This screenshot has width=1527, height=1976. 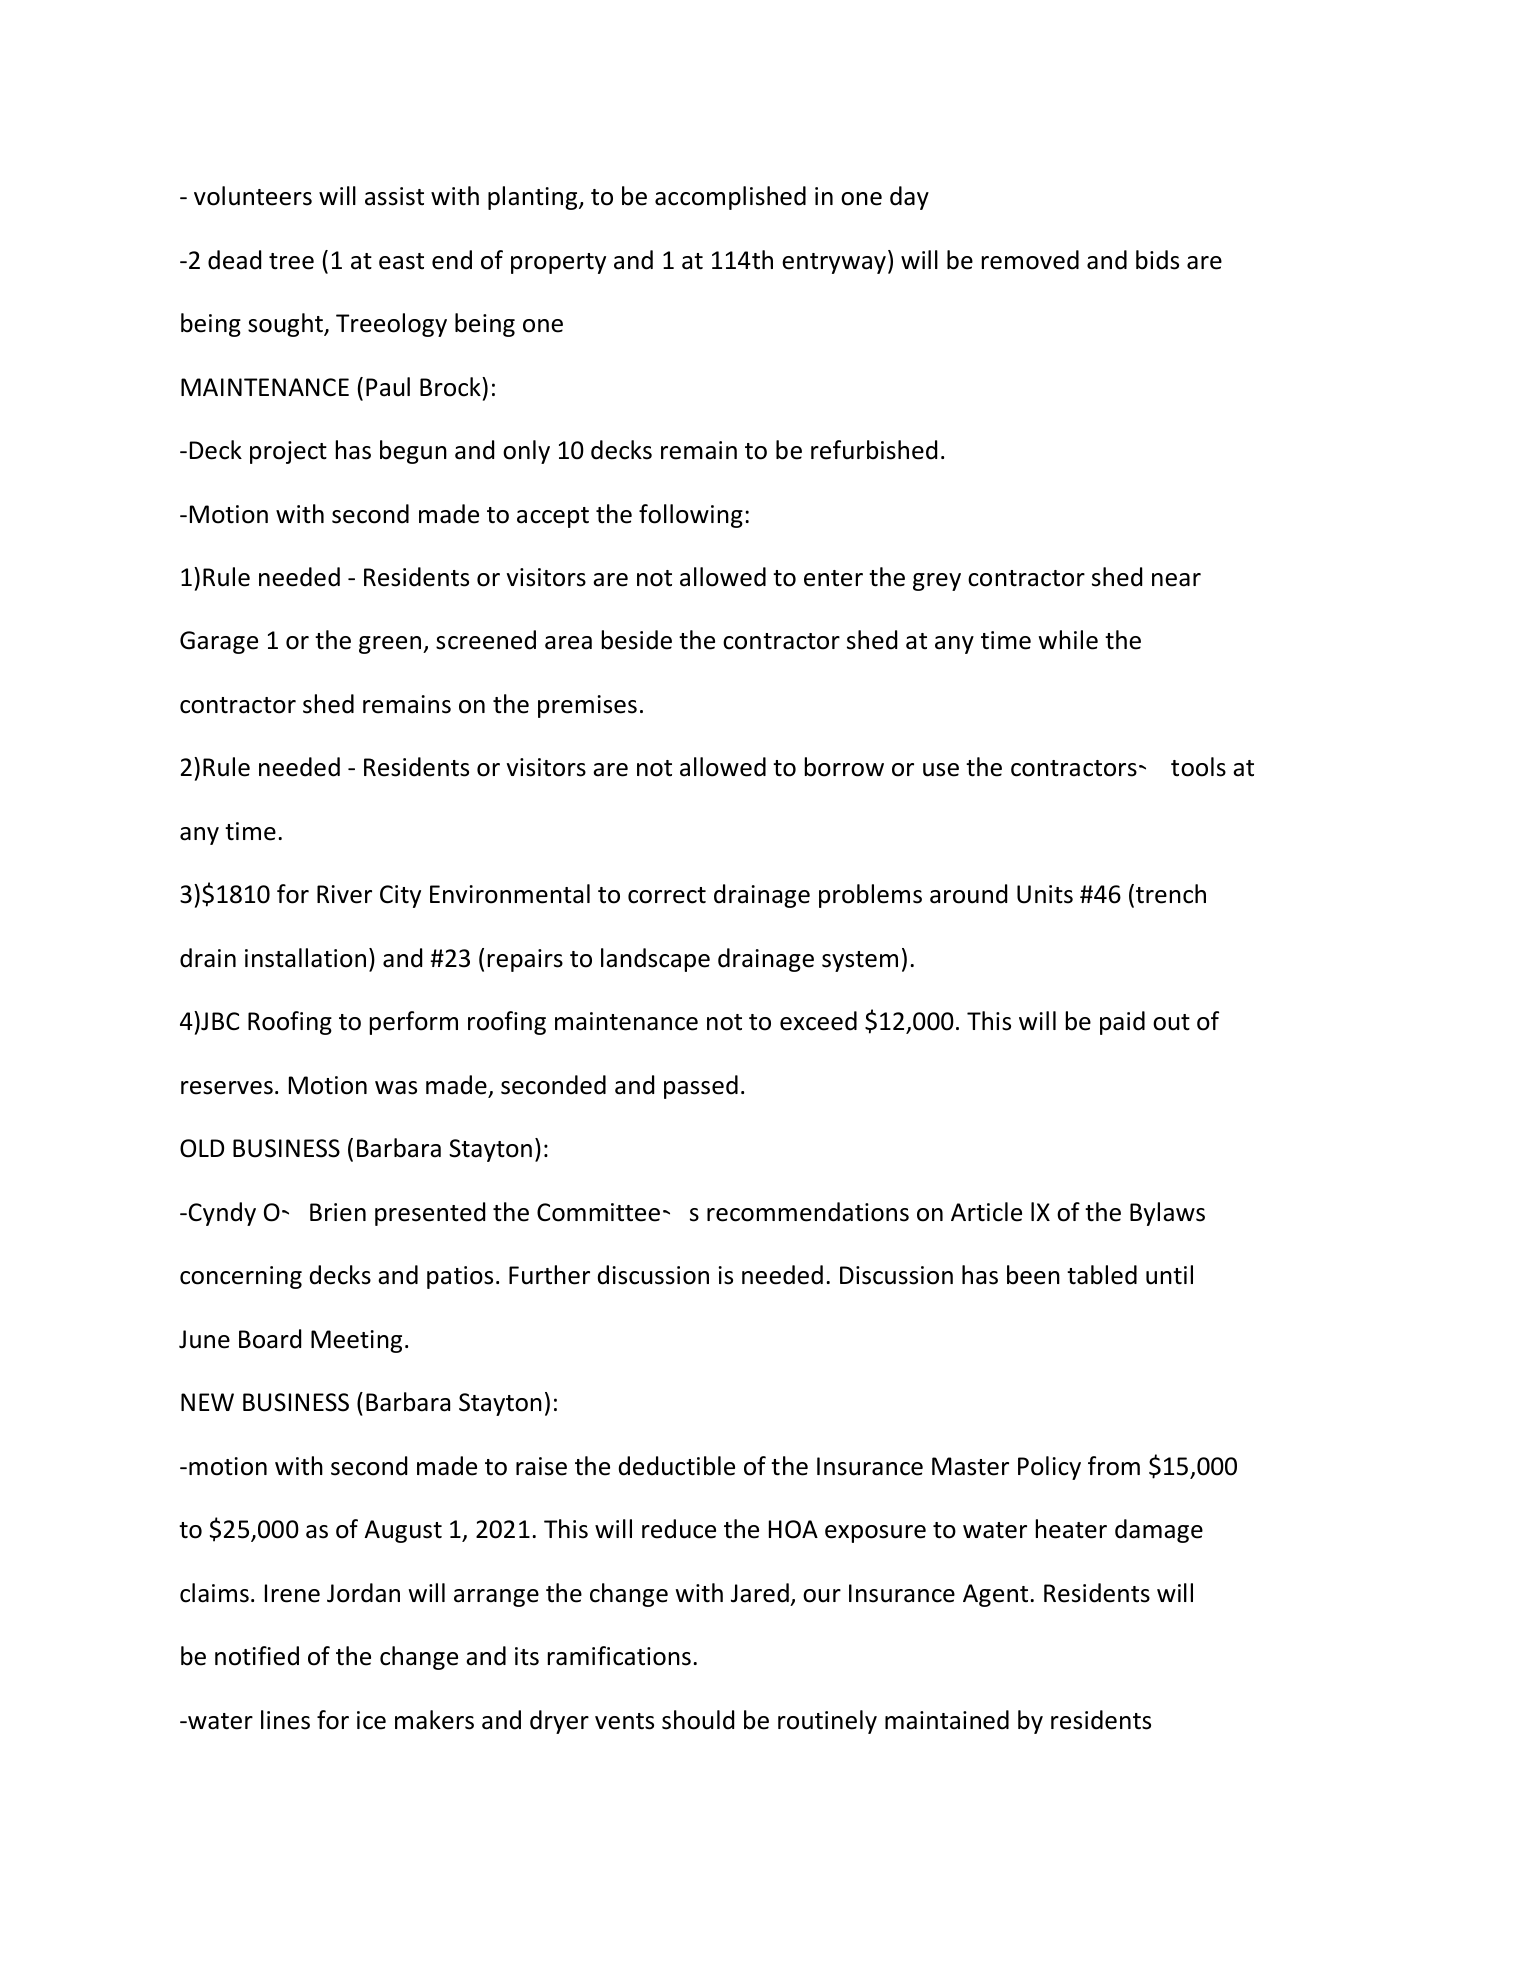 What do you see at coordinates (285, 1720) in the screenshot?
I see `lines` at bounding box center [285, 1720].
